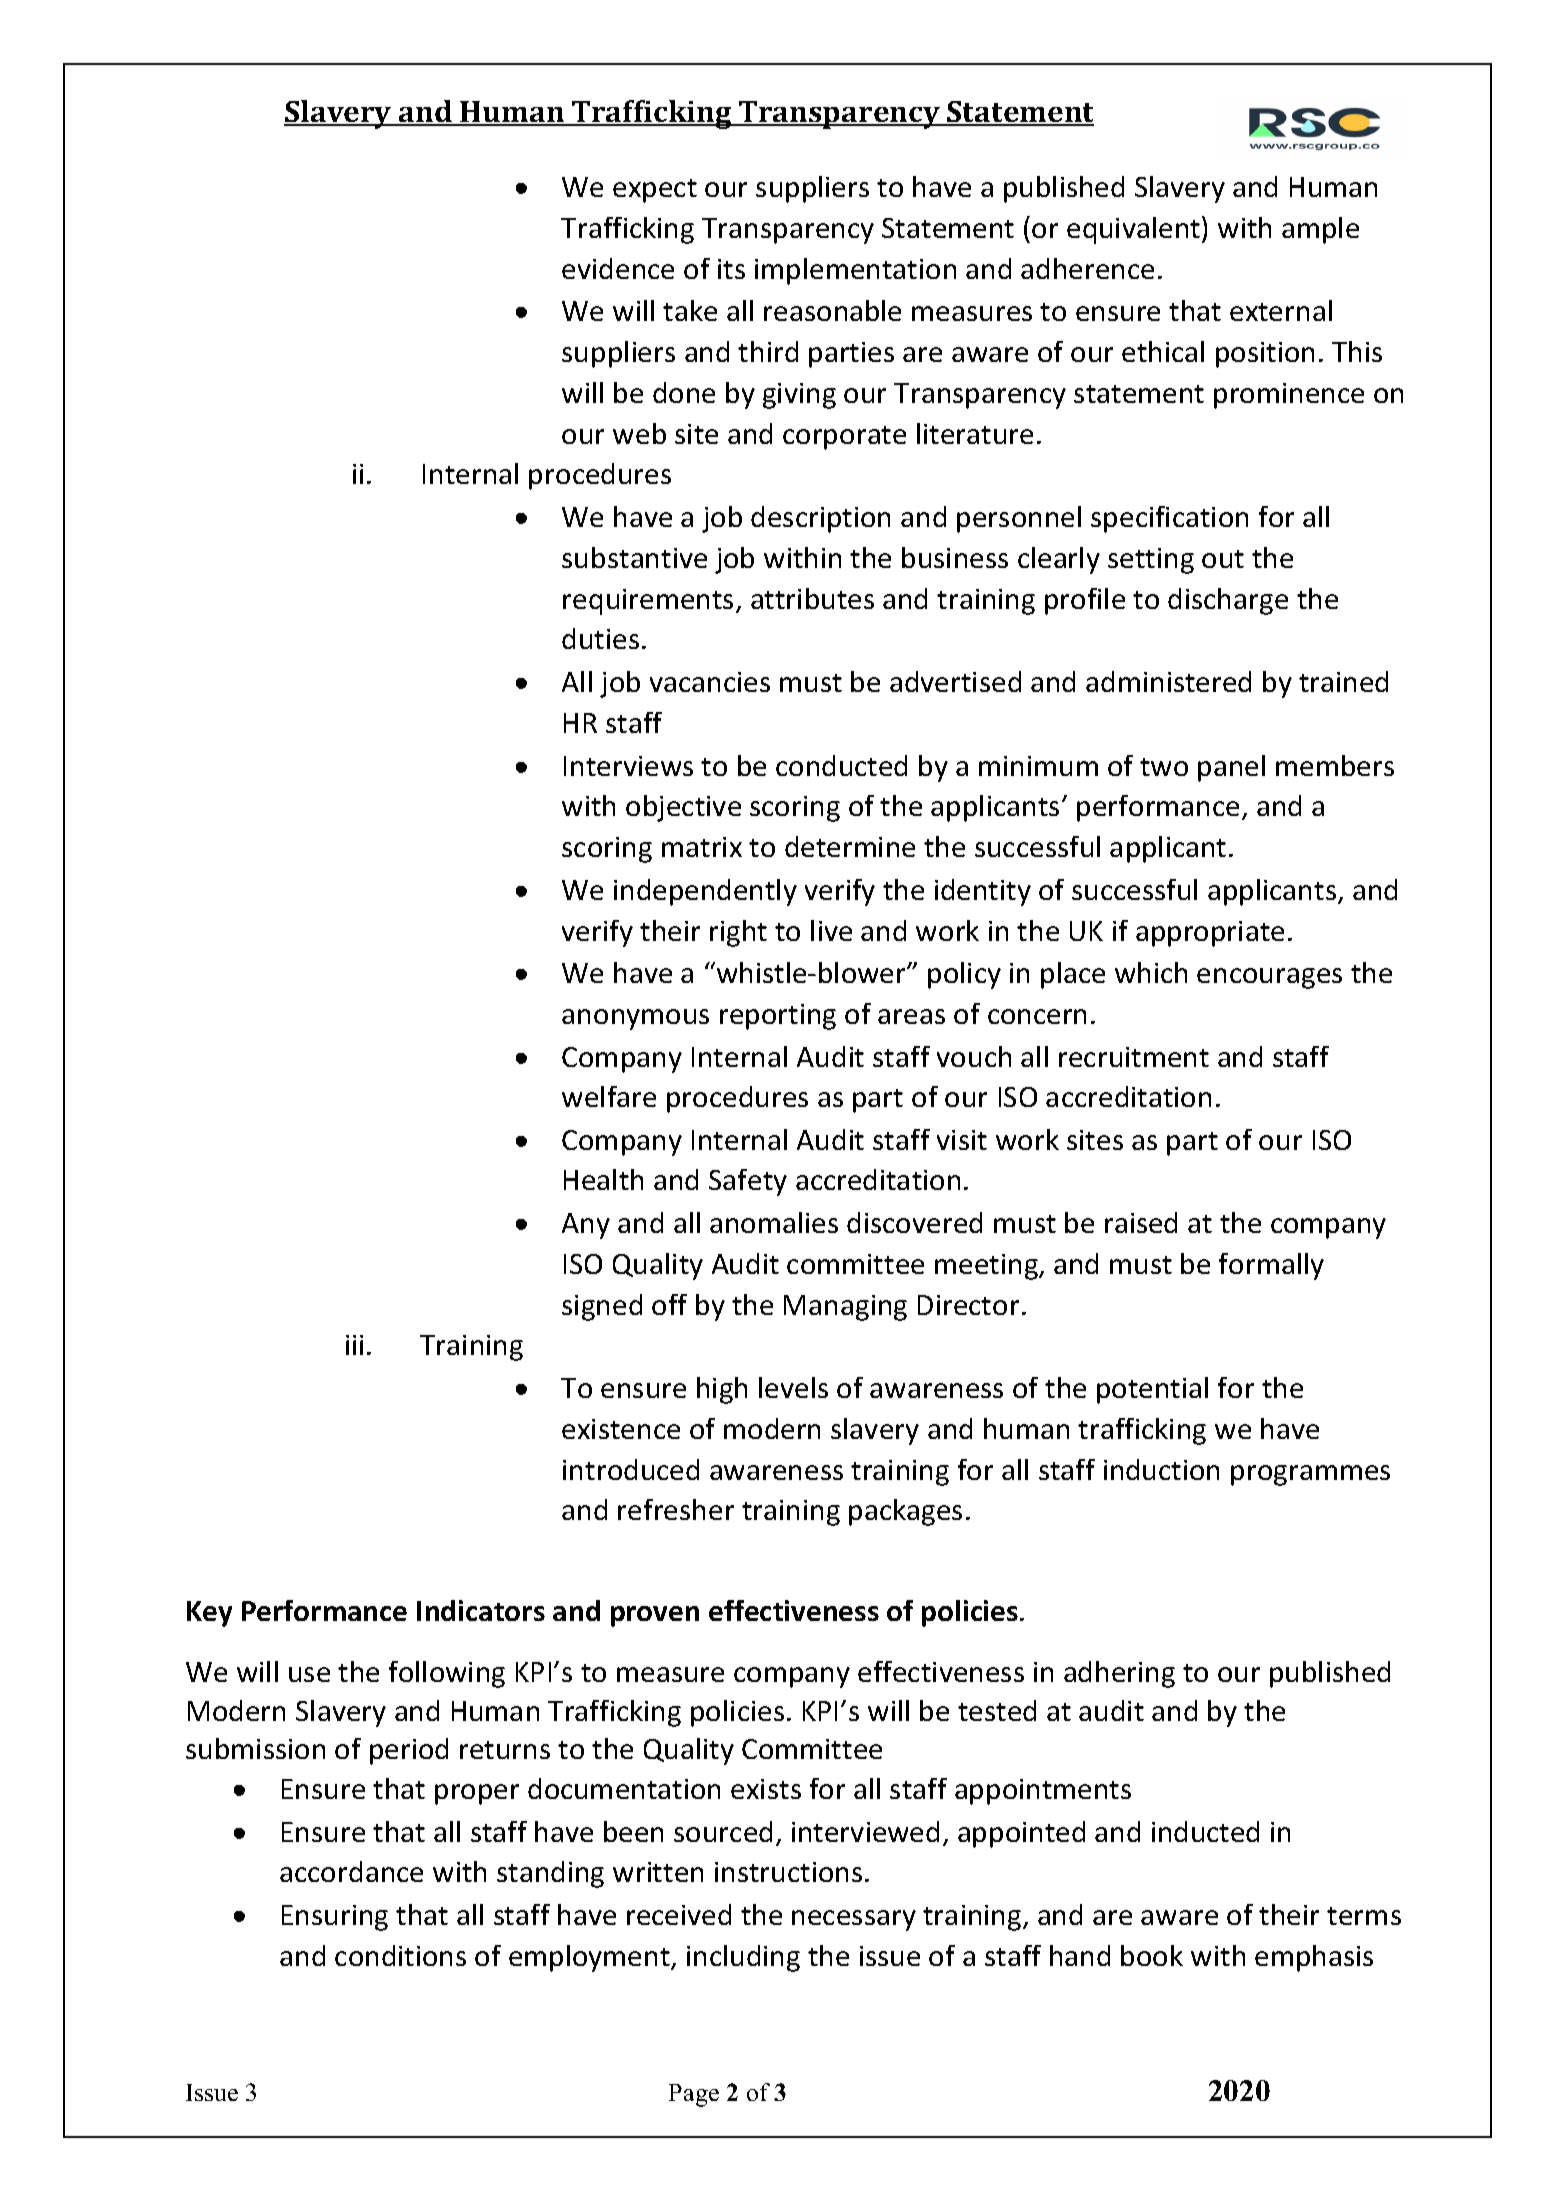 The height and width of the screenshot is (2201, 1555). I want to click on conditions, so click(400, 1955).
